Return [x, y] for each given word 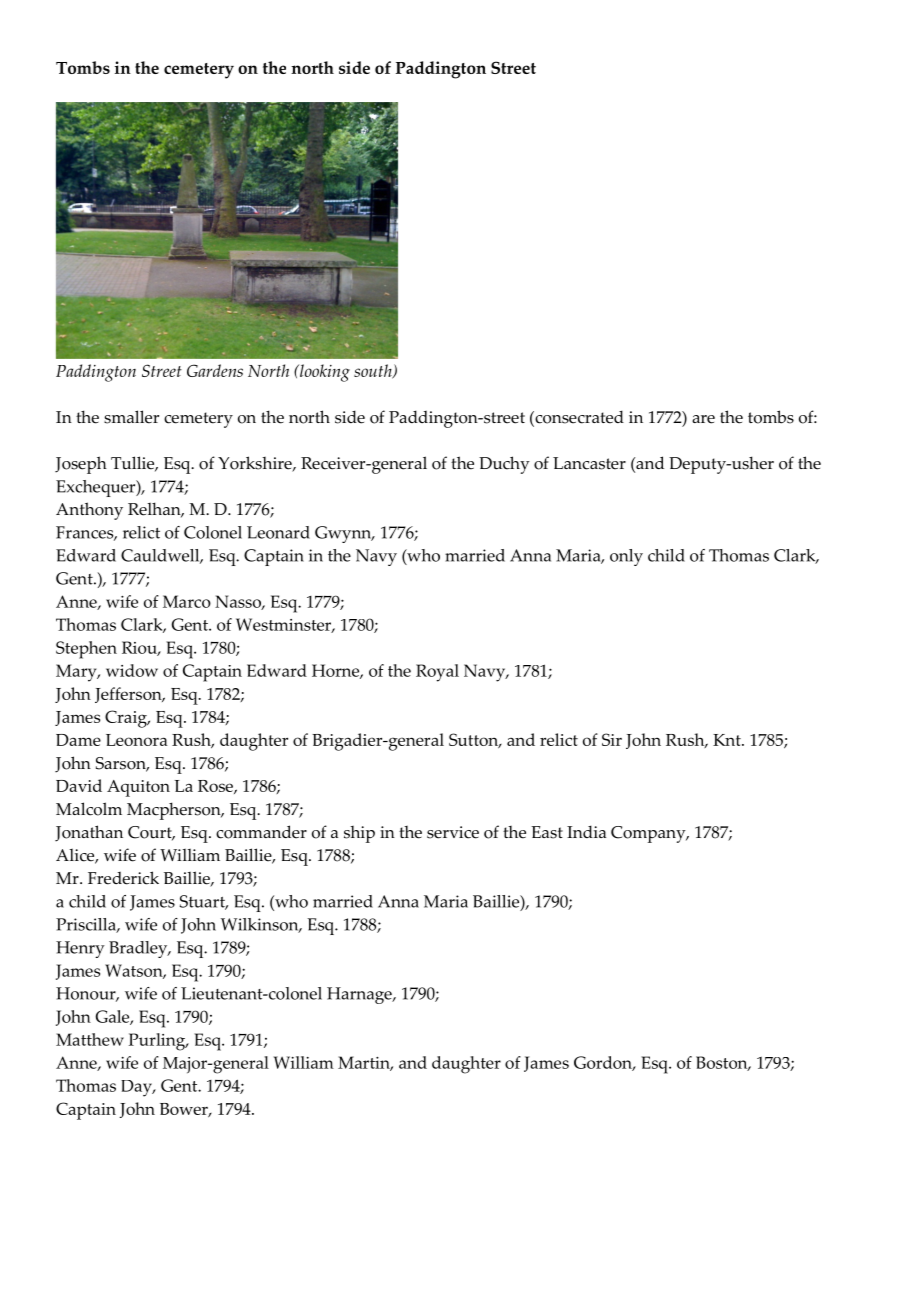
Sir [612, 739]
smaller [131, 417]
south [374, 371]
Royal [437, 673]
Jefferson [129, 695]
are [703, 419]
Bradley [139, 949]
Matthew [90, 1039]
